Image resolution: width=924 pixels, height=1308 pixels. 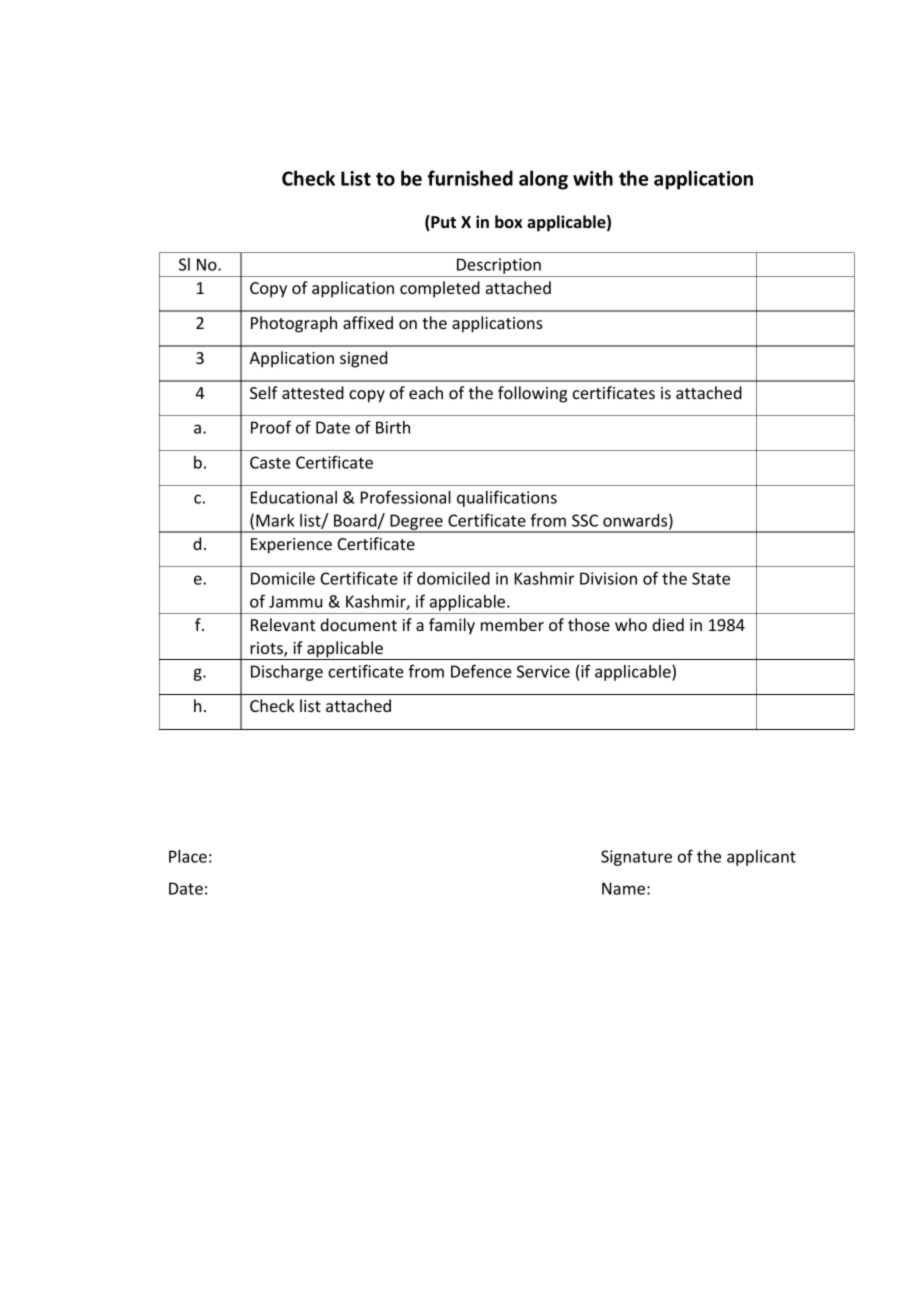 What do you see at coordinates (275, 520) in the image?
I see `Mark` at bounding box center [275, 520].
